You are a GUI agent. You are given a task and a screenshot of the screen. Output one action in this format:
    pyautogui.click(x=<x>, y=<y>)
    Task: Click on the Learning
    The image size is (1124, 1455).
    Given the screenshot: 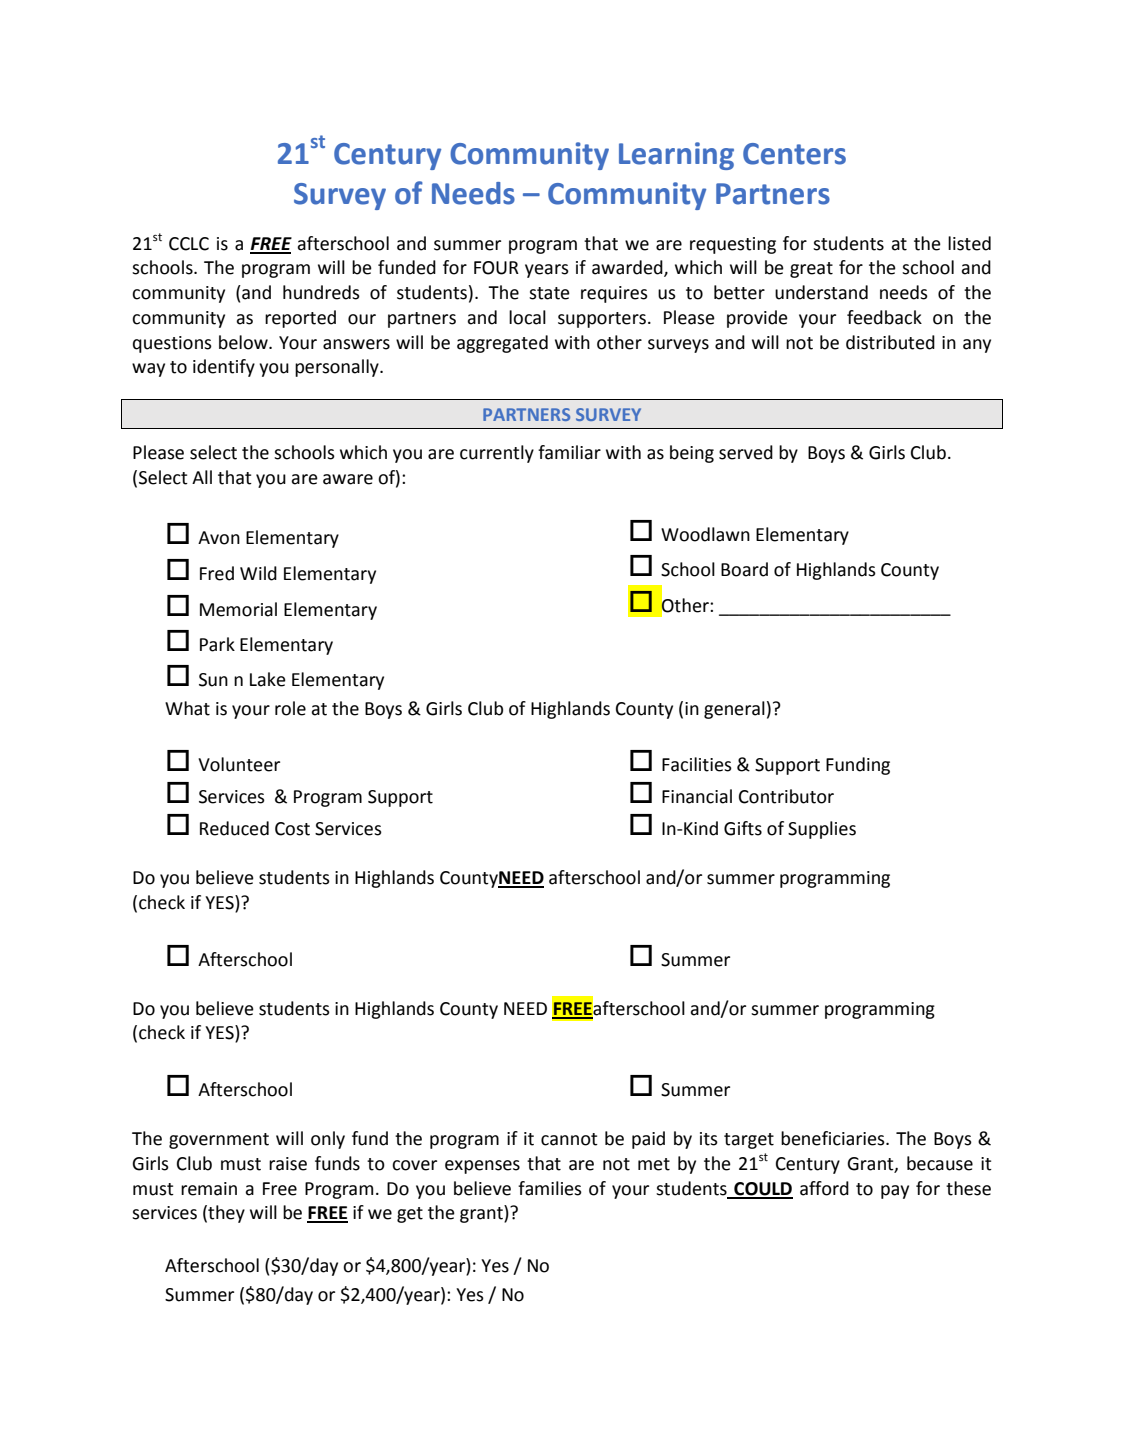 What is the action you would take?
    pyautogui.click(x=676, y=156)
